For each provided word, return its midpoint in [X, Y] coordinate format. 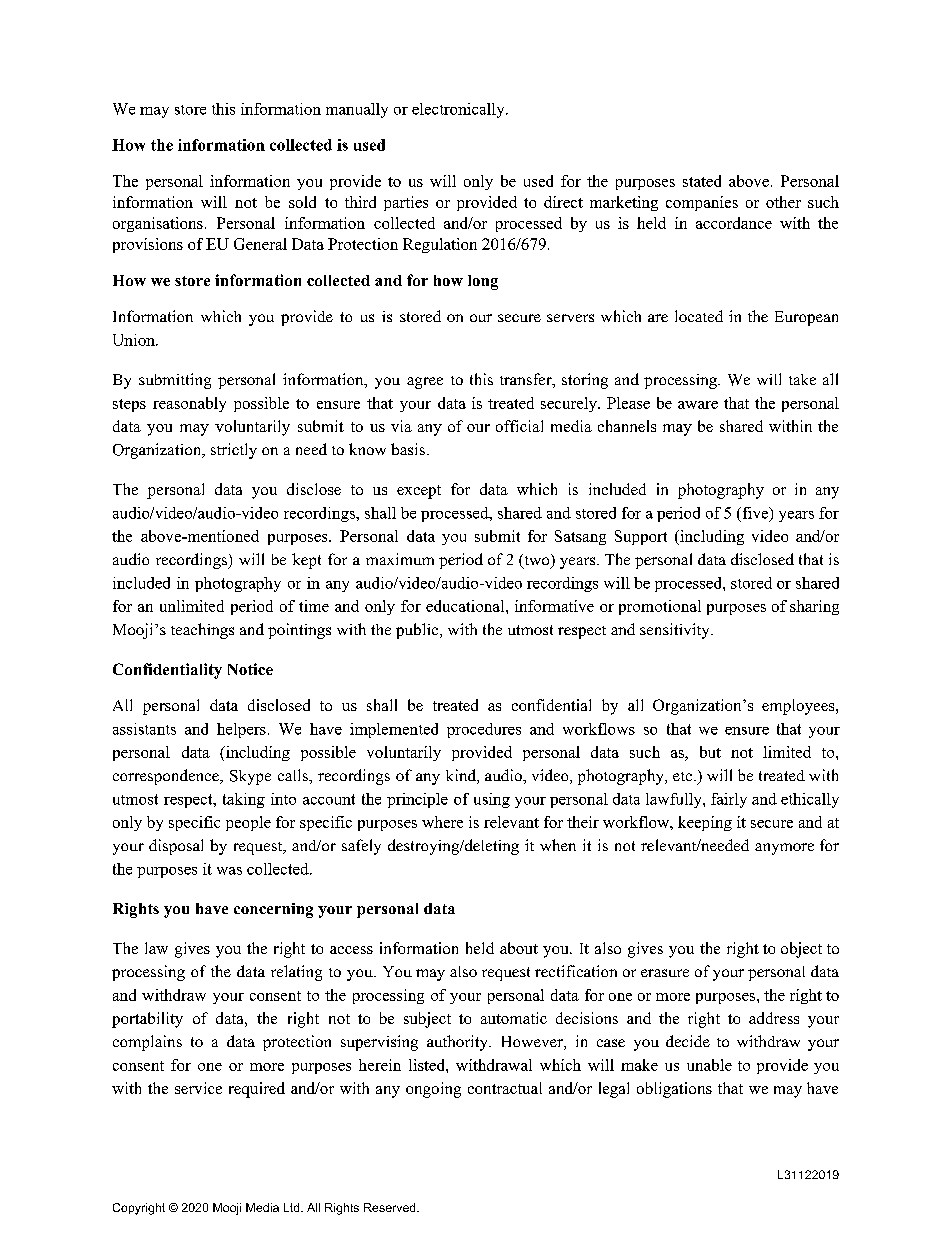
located [699, 316]
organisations [158, 224]
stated [702, 181]
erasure [665, 973]
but [710, 752]
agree [425, 383]
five [755, 514]
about [519, 948]
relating [296, 973]
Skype [250, 777]
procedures [484, 730]
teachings [202, 631]
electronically [459, 110]
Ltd [293, 1207]
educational [466, 606]
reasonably [189, 404]
